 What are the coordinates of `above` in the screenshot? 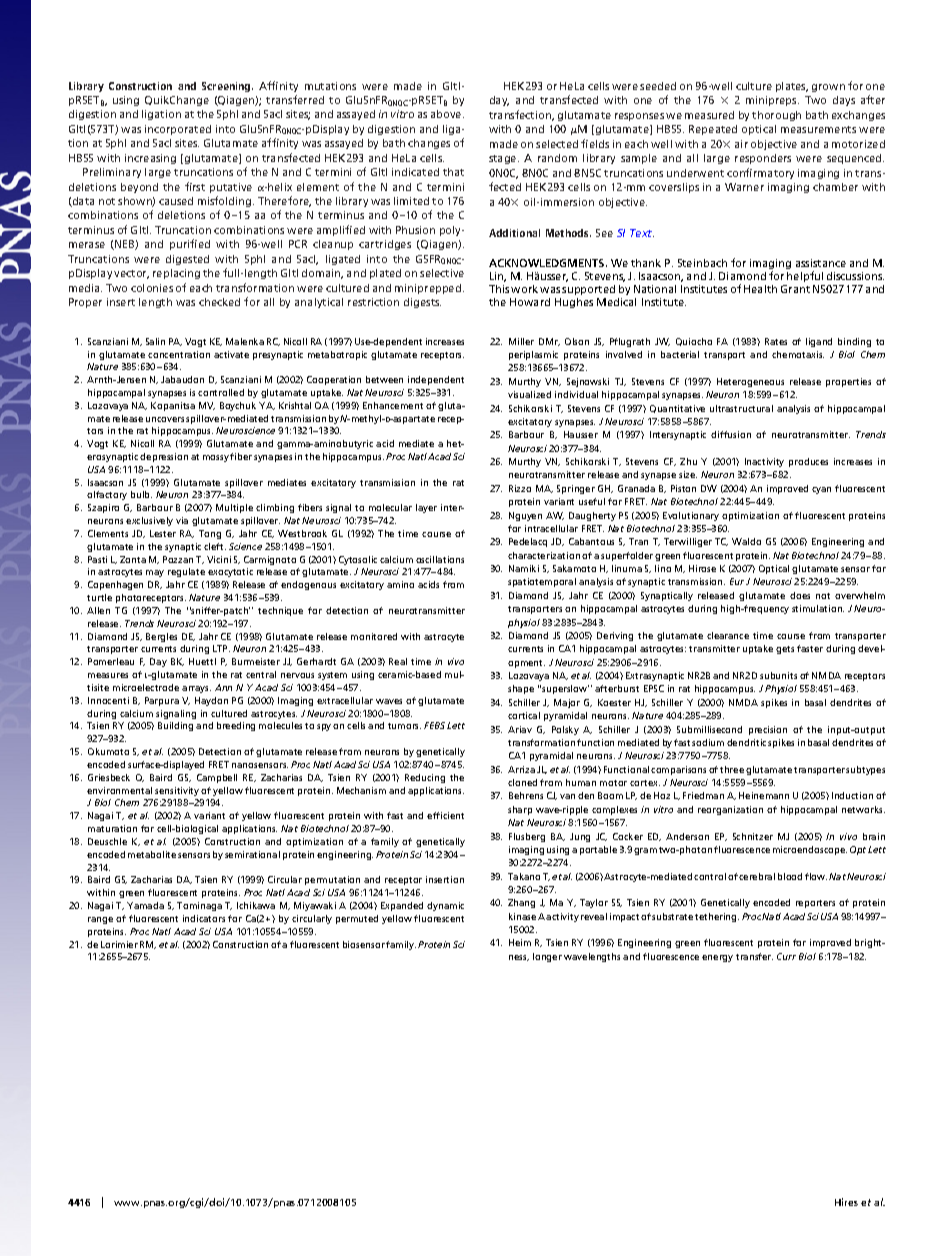 It's located at (447, 114).
